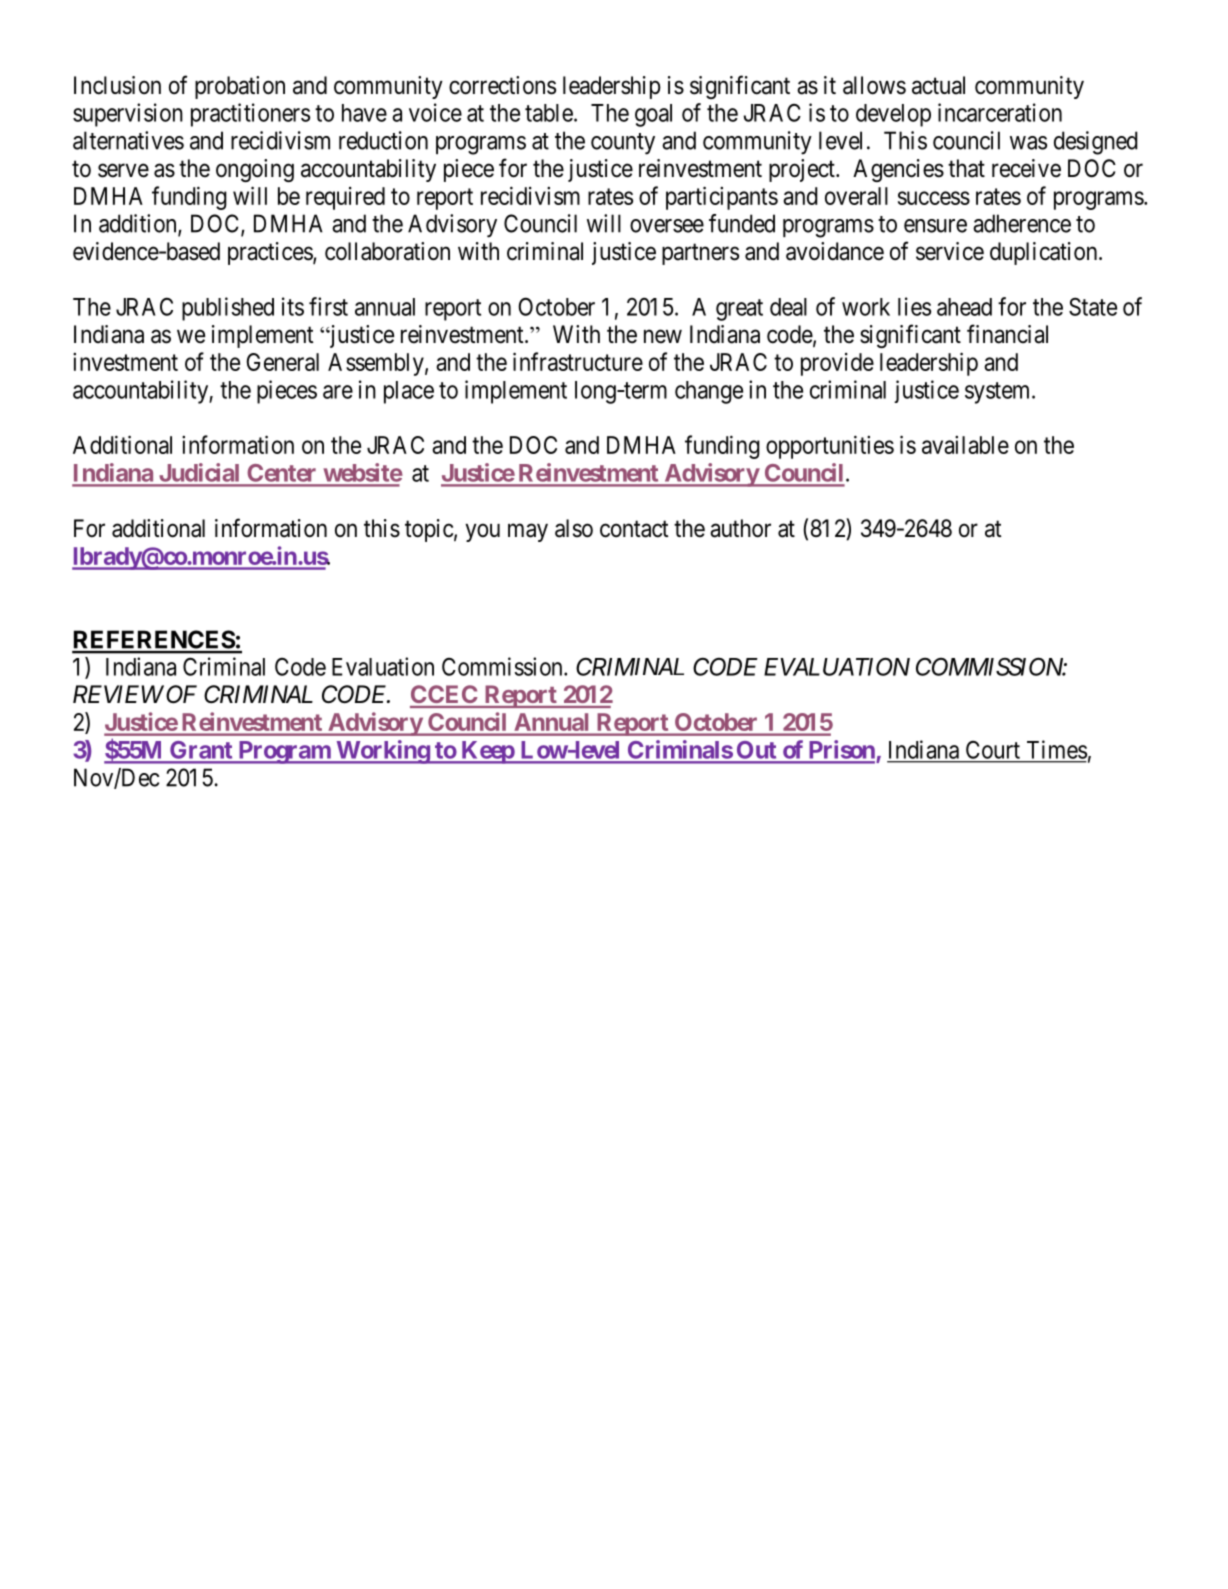 This screenshot has width=1228, height=1589. I want to click on incarceration, so click(1000, 112).
